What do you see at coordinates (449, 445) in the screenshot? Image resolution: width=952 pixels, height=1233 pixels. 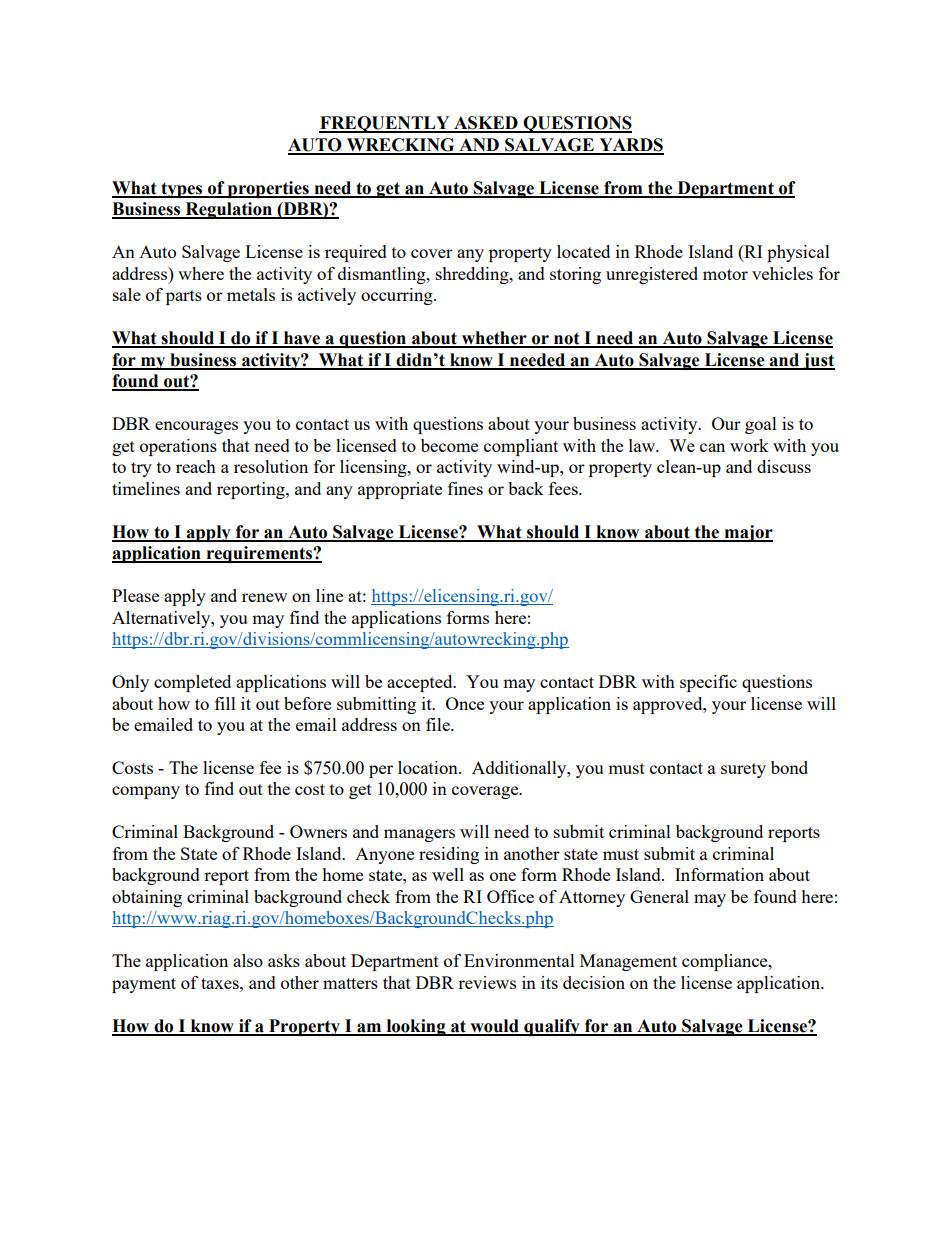 I see `become` at bounding box center [449, 445].
